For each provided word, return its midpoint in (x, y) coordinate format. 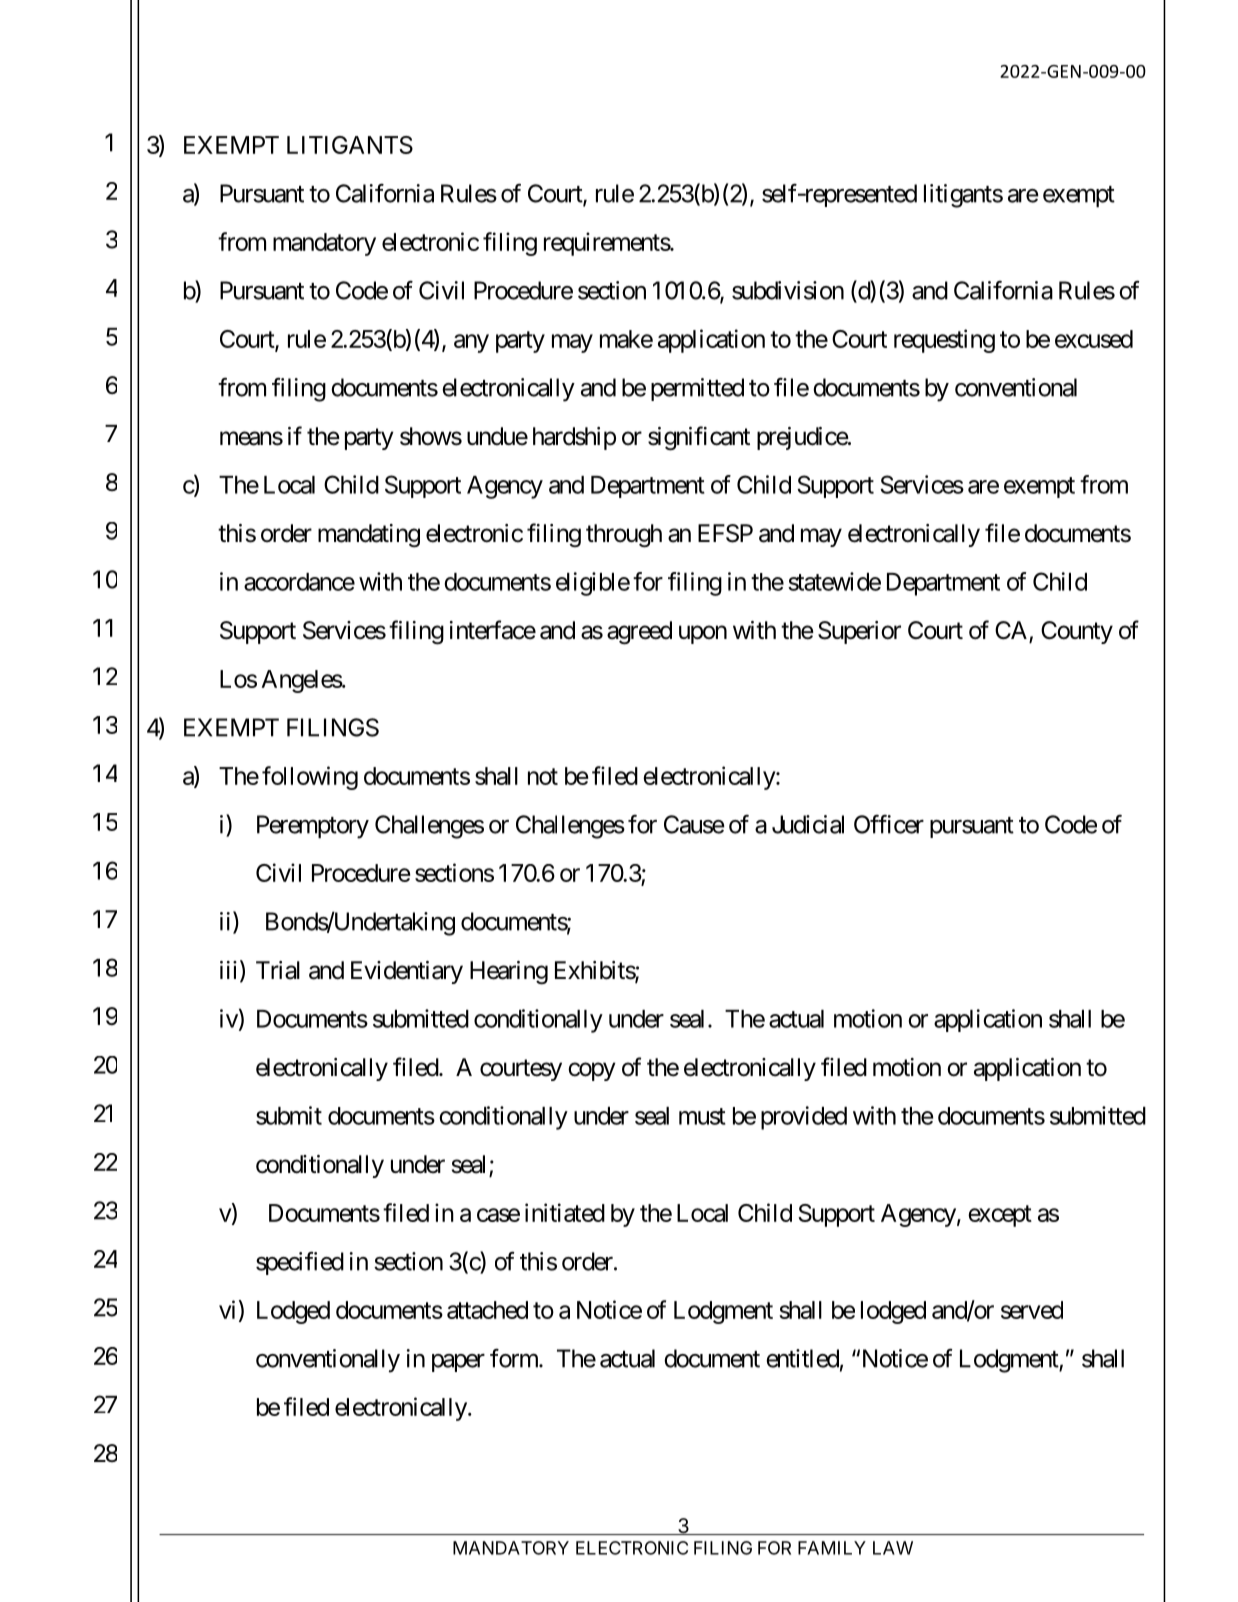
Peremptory (313, 827)
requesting (944, 341)
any (471, 343)
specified (300, 1263)
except (1000, 1216)
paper (458, 1363)
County (1077, 632)
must (702, 1116)
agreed (639, 633)
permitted (697, 389)
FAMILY (832, 1548)
